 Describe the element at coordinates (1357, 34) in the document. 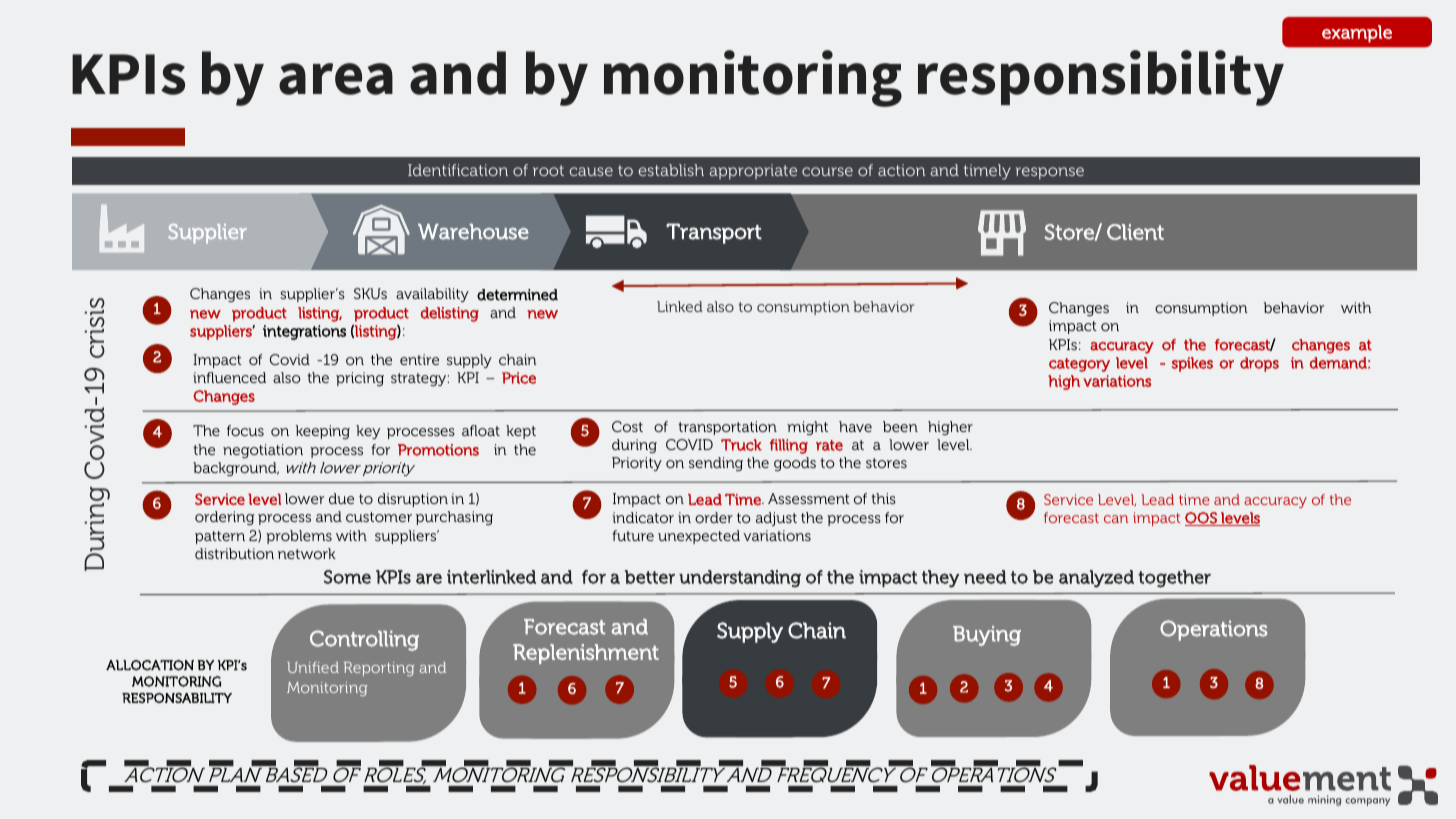

I see `example` at that location.
